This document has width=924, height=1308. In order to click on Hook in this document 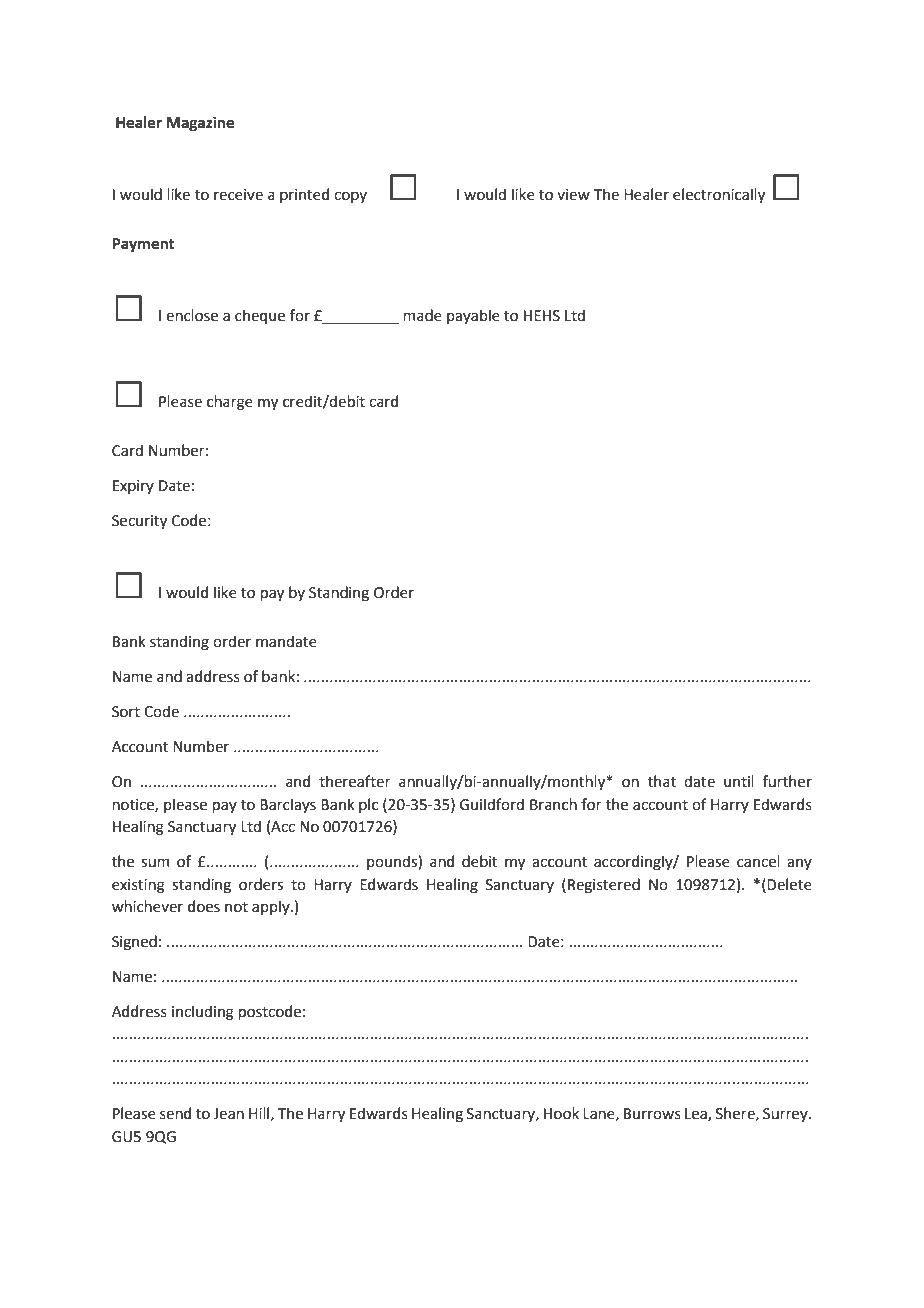, I will do `click(561, 1113)`.
